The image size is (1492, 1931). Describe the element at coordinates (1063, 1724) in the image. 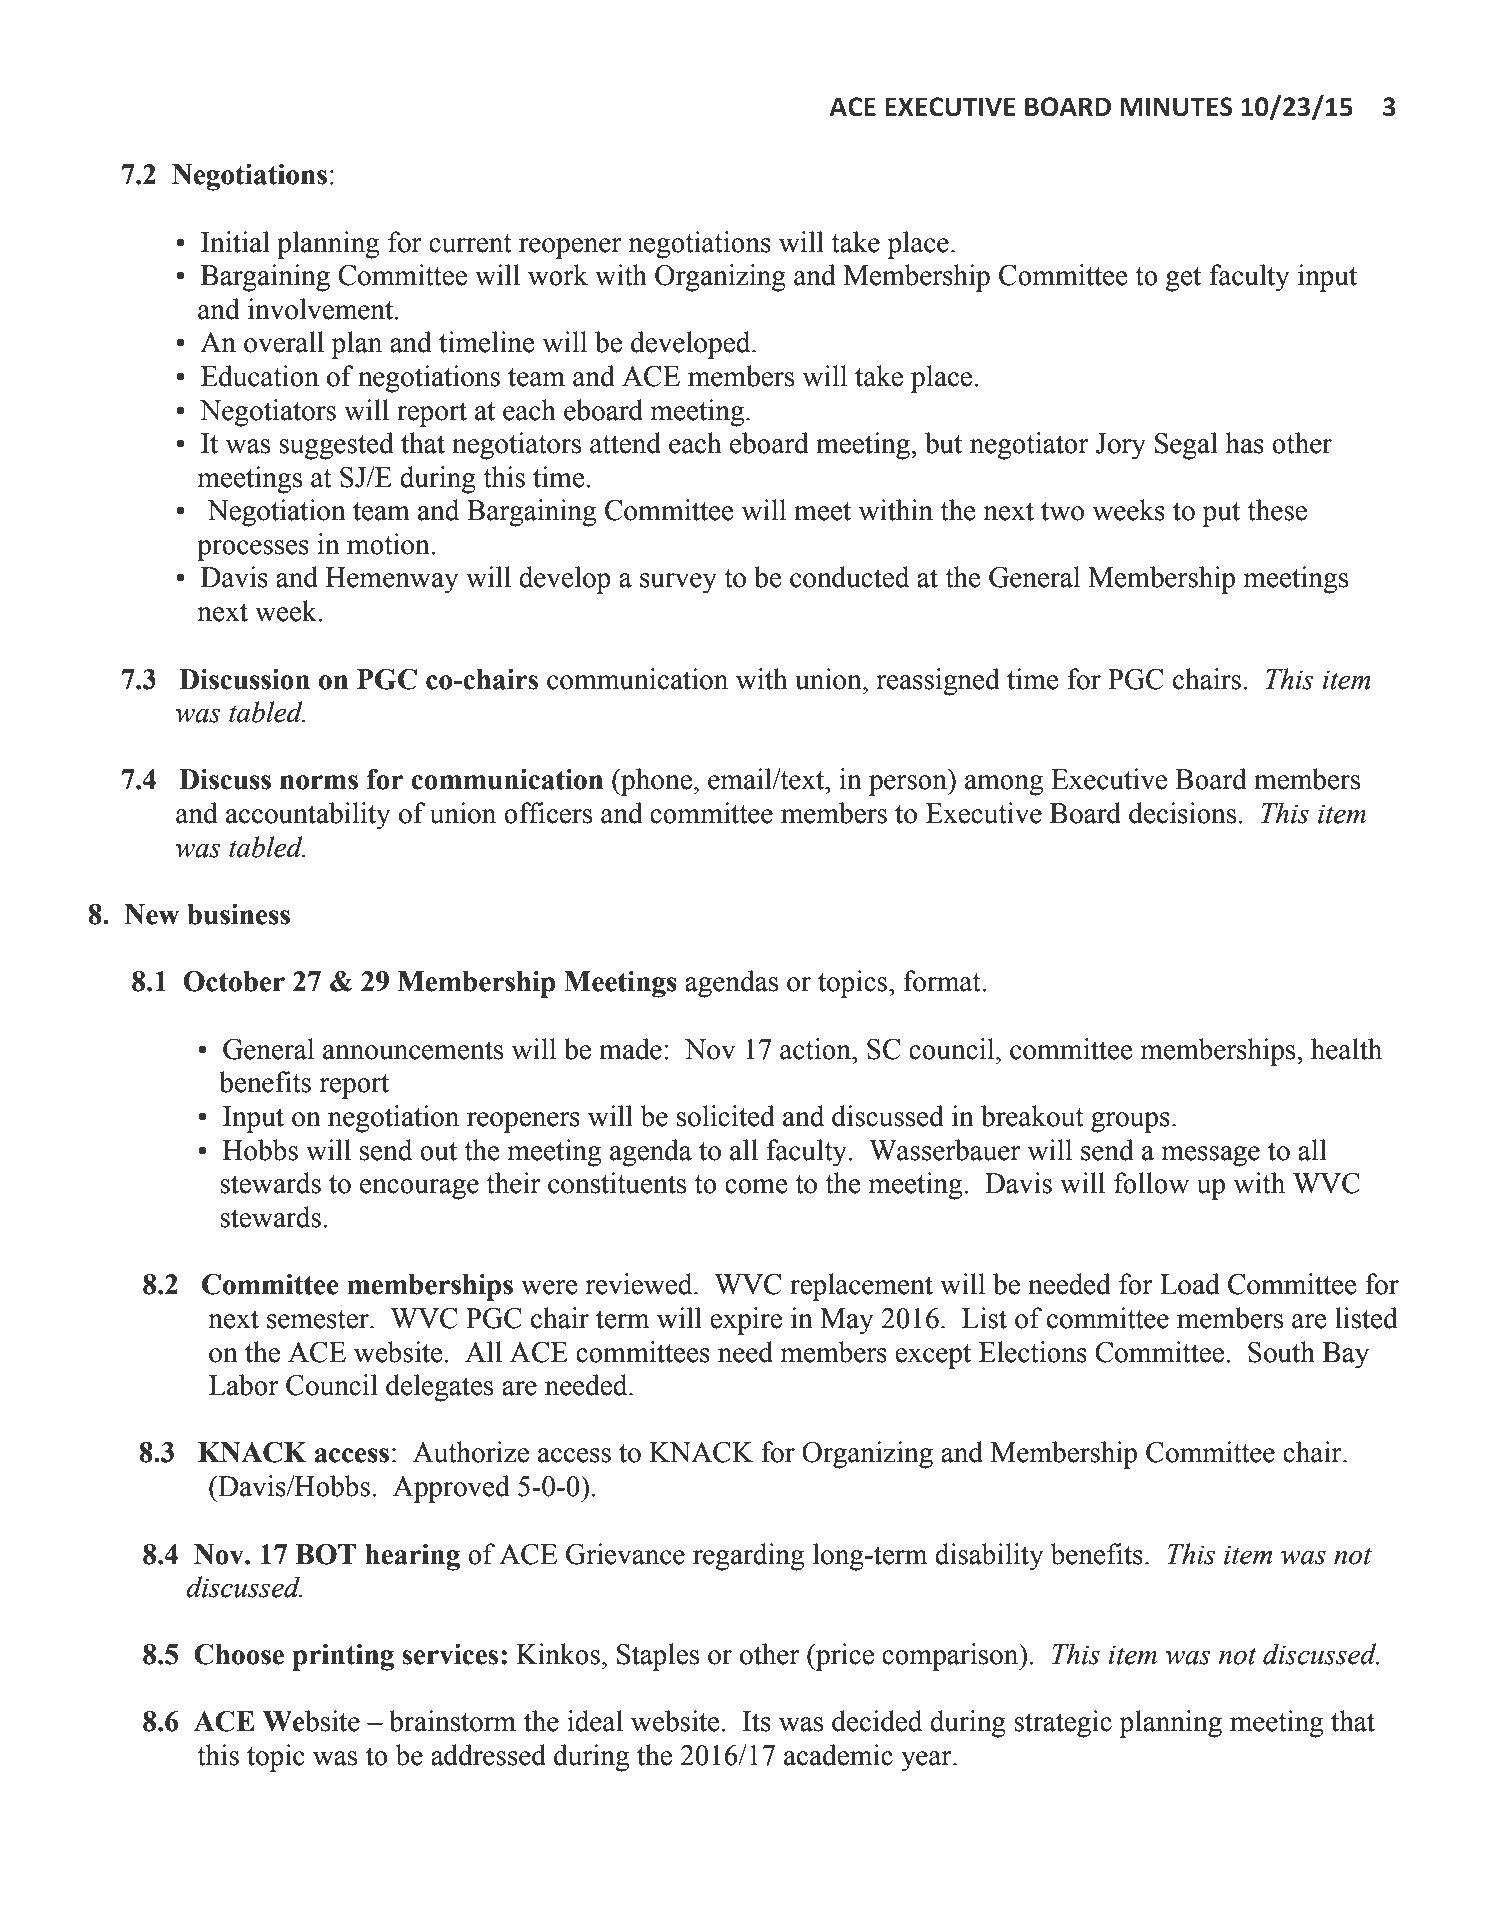

I see `strategic` at that location.
